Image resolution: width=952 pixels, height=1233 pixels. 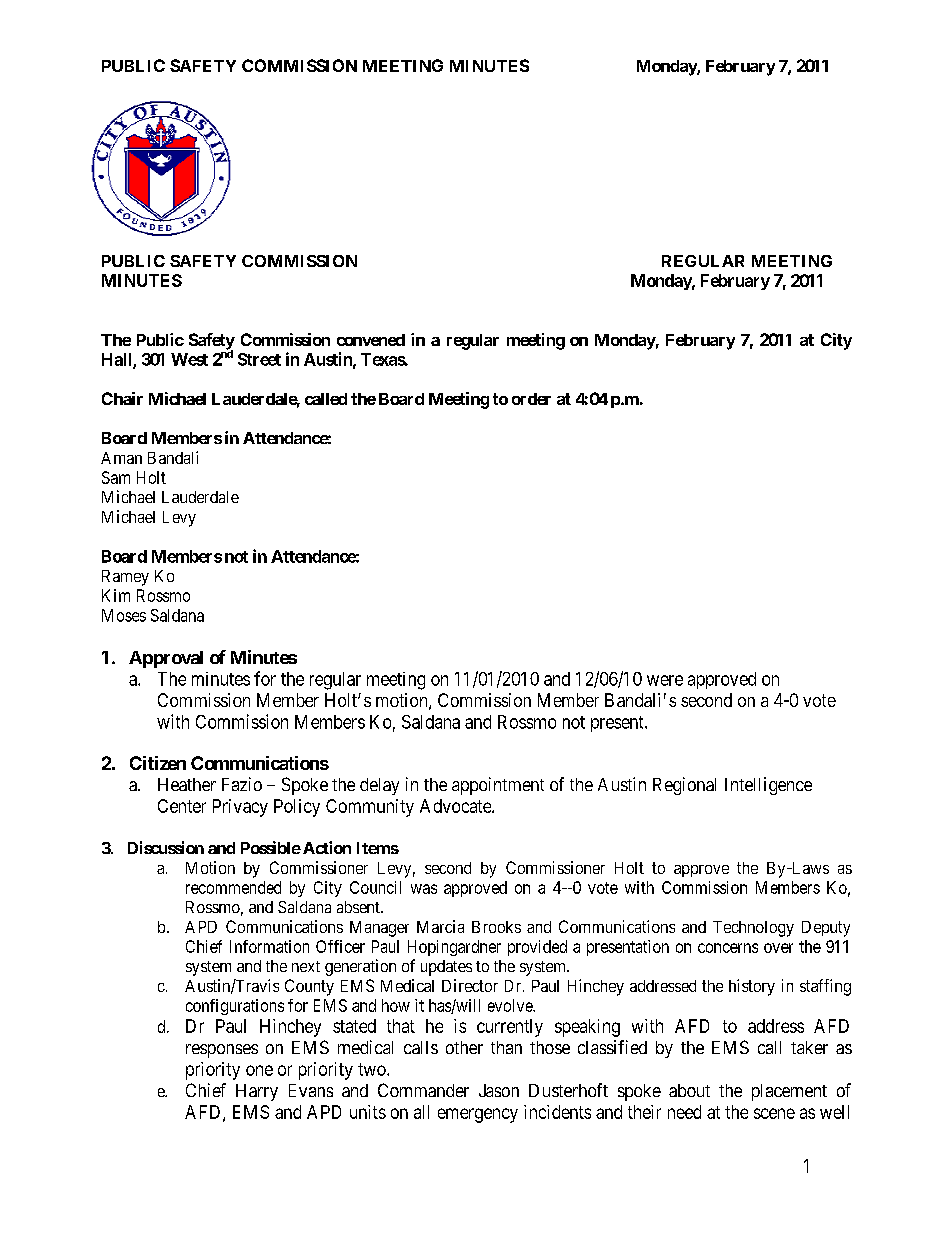 I want to click on West, so click(x=189, y=359).
